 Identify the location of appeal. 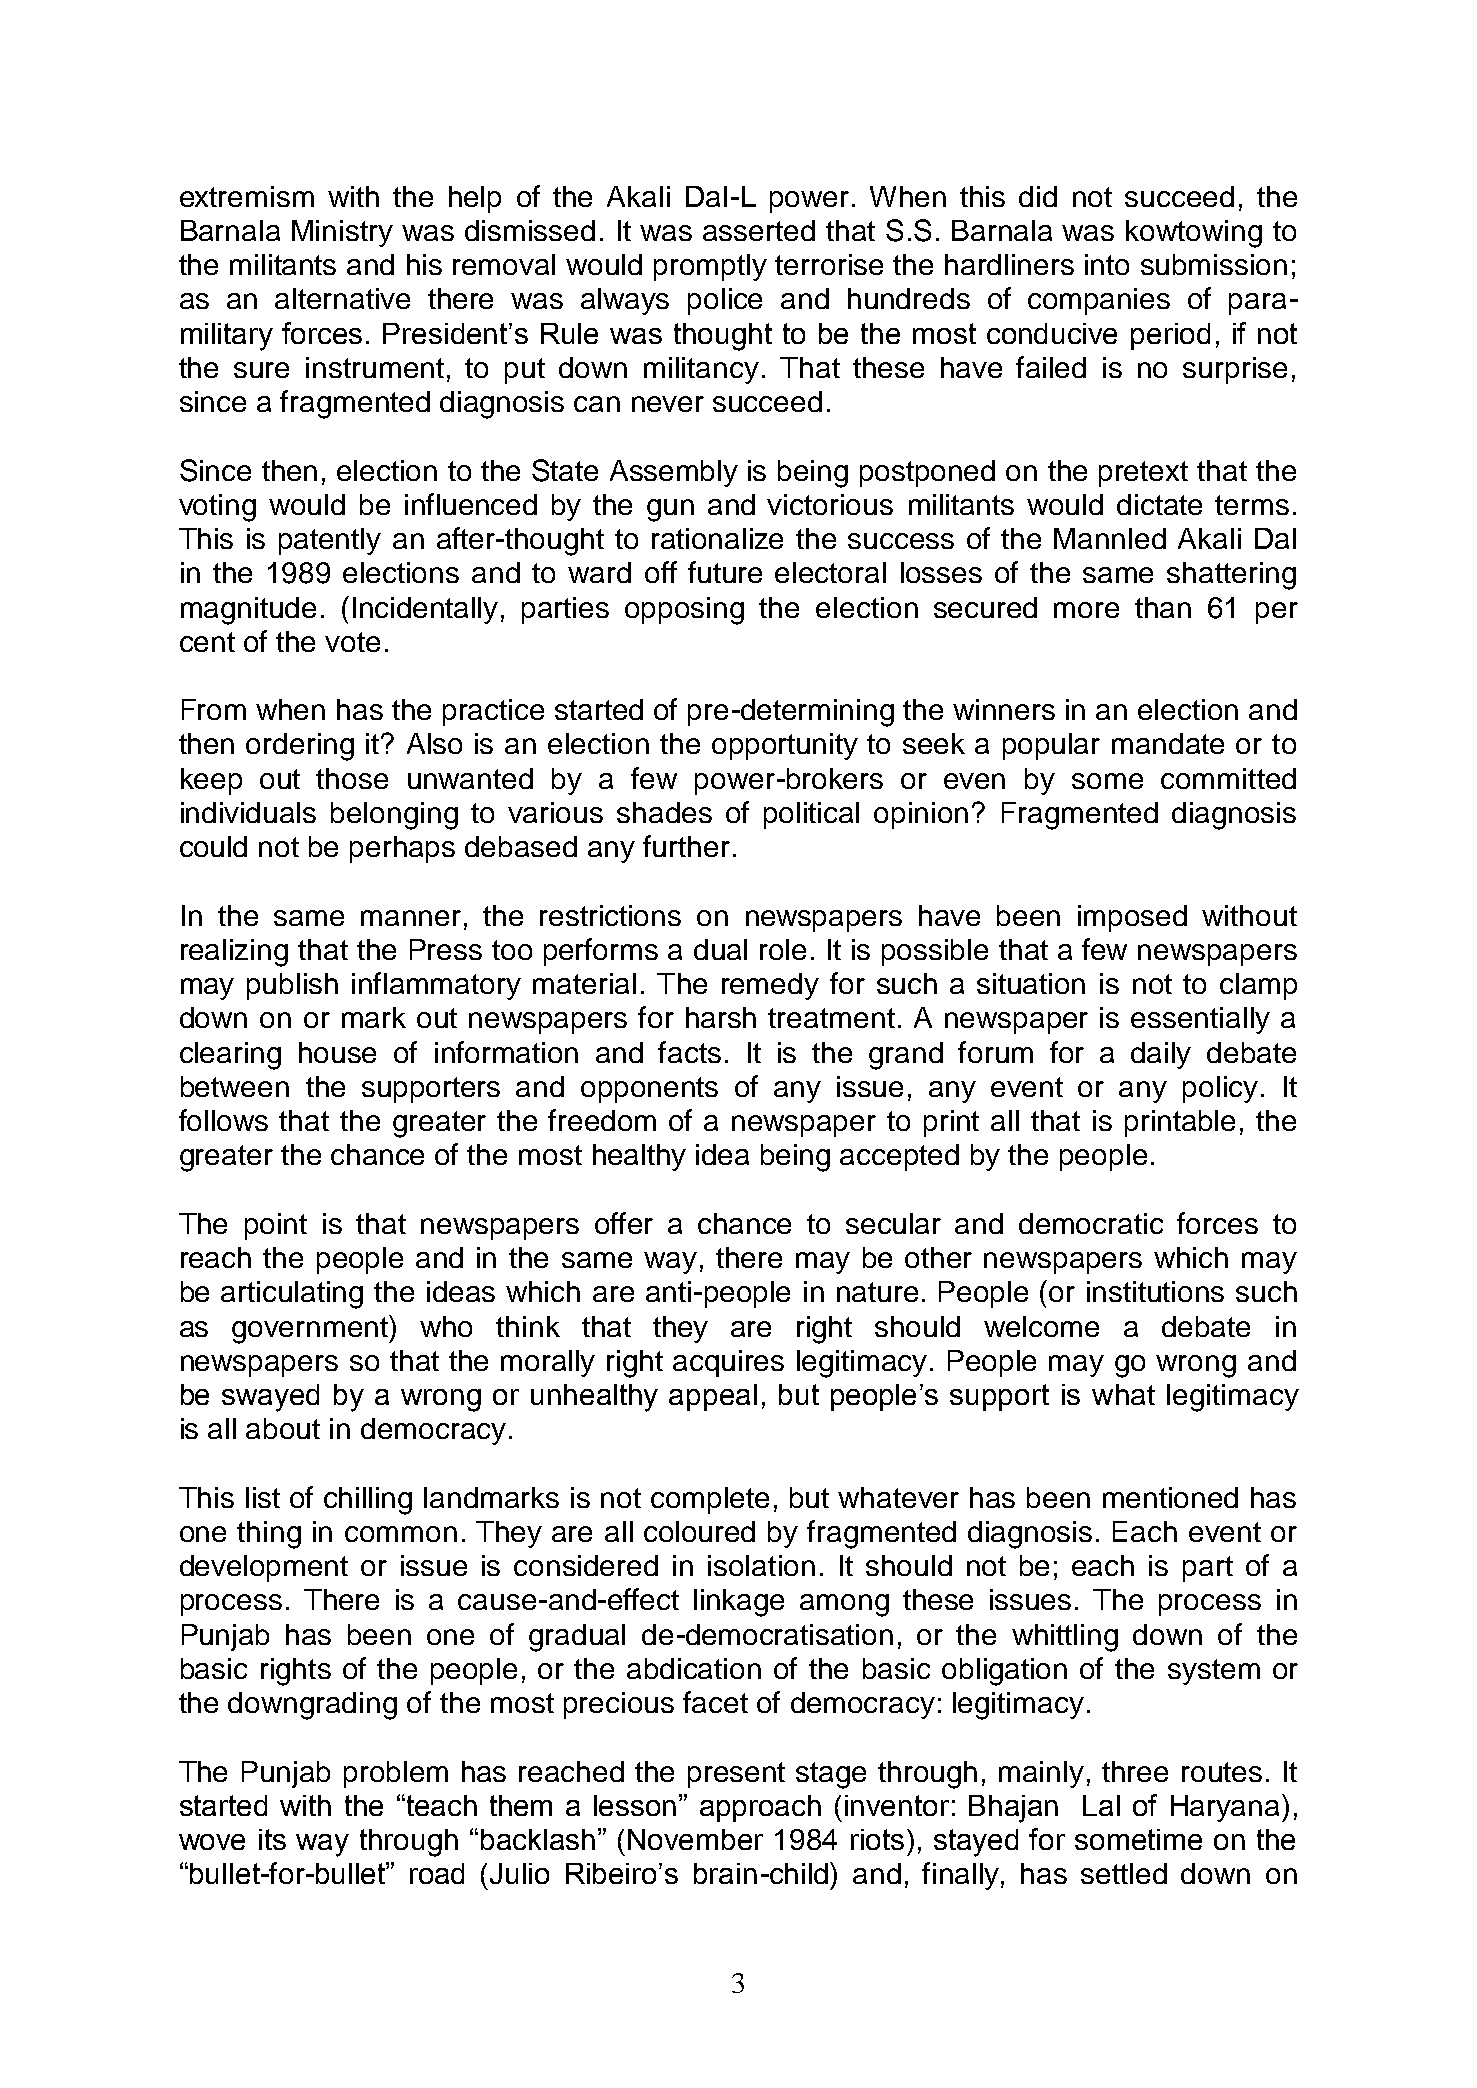
(713, 1397).
